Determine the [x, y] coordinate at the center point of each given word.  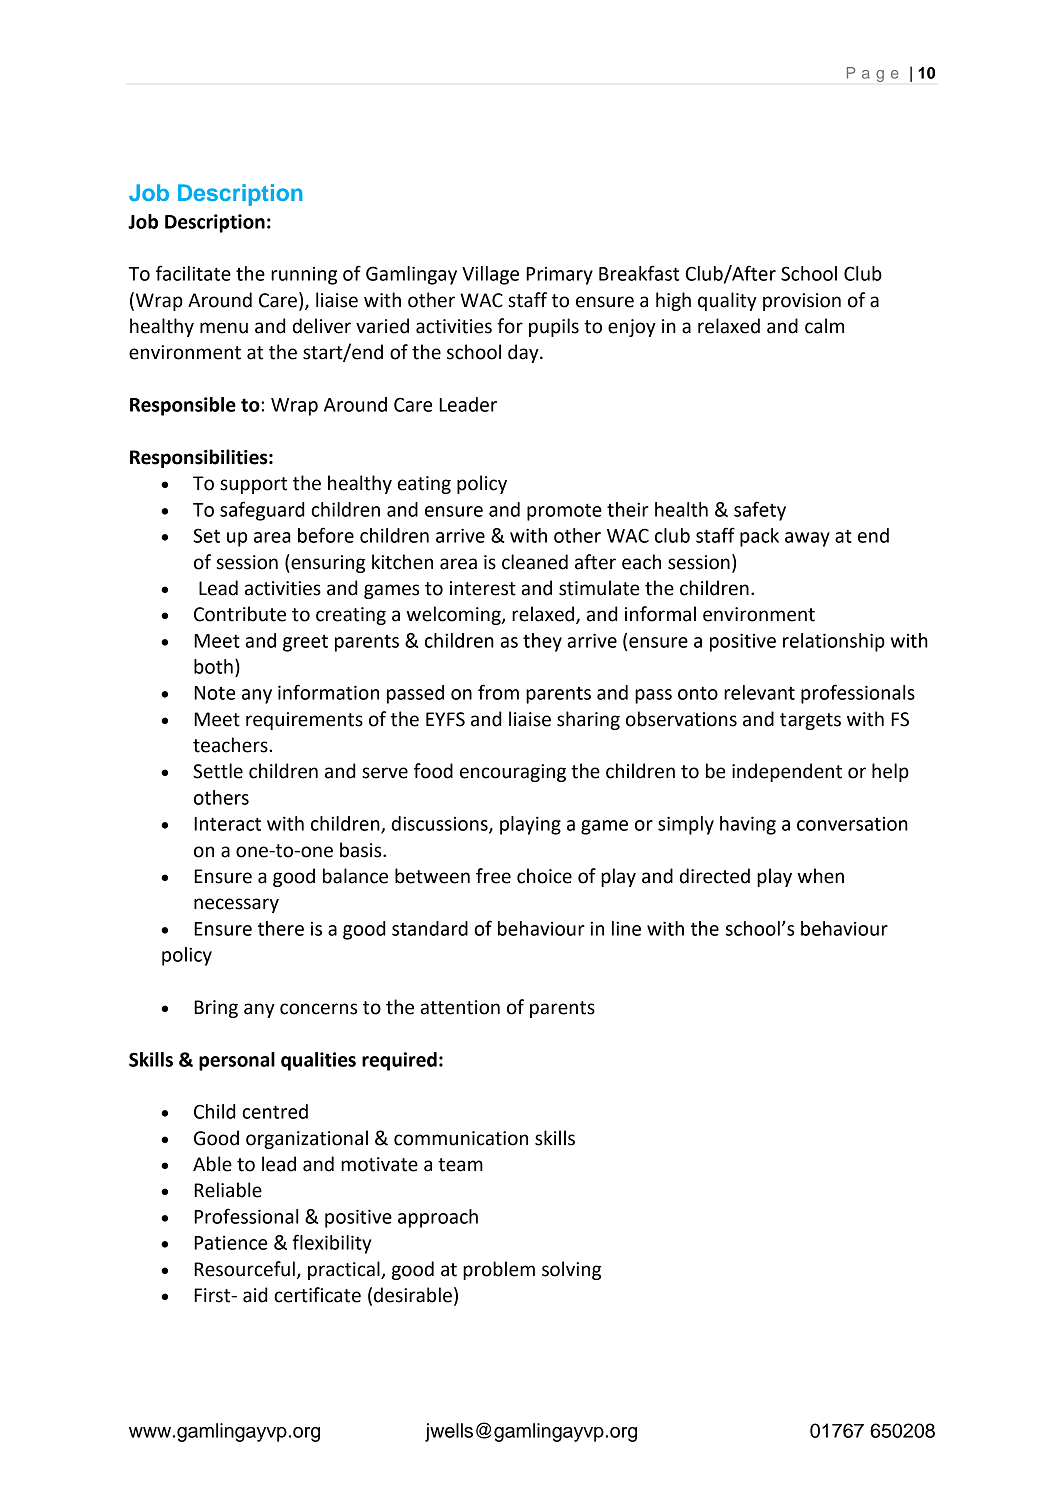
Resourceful [244, 1269]
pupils [554, 327]
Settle [218, 771]
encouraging [513, 773]
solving [571, 1270]
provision [802, 302]
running [304, 276]
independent [787, 772]
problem [499, 1270]
